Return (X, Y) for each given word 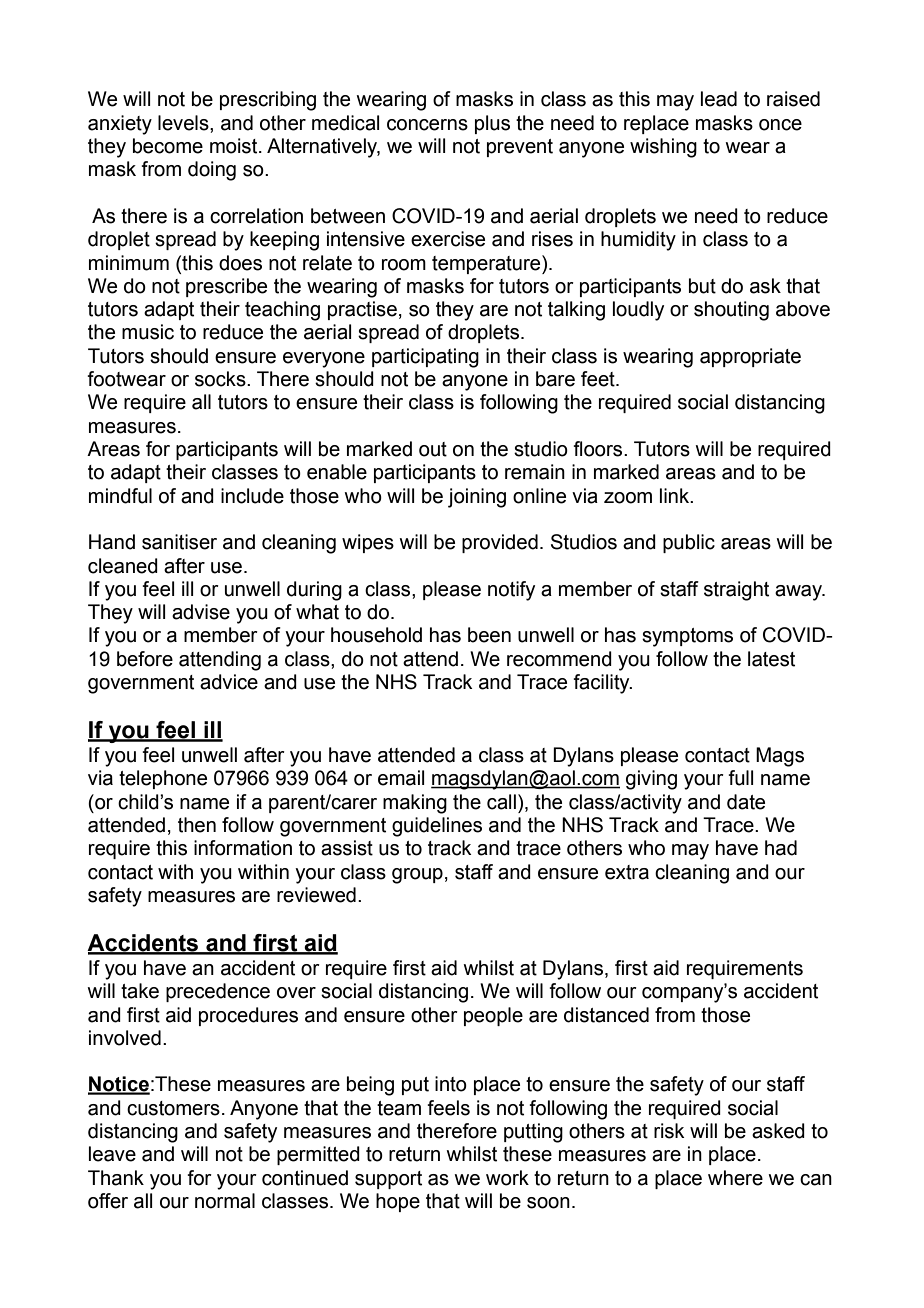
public (689, 543)
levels (184, 123)
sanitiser (179, 542)
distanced (606, 1015)
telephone (163, 779)
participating (425, 358)
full (740, 778)
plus (492, 124)
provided (500, 543)
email (401, 778)
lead (719, 99)
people (493, 1016)
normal (225, 1201)
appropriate (750, 357)
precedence (218, 992)
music (148, 332)
